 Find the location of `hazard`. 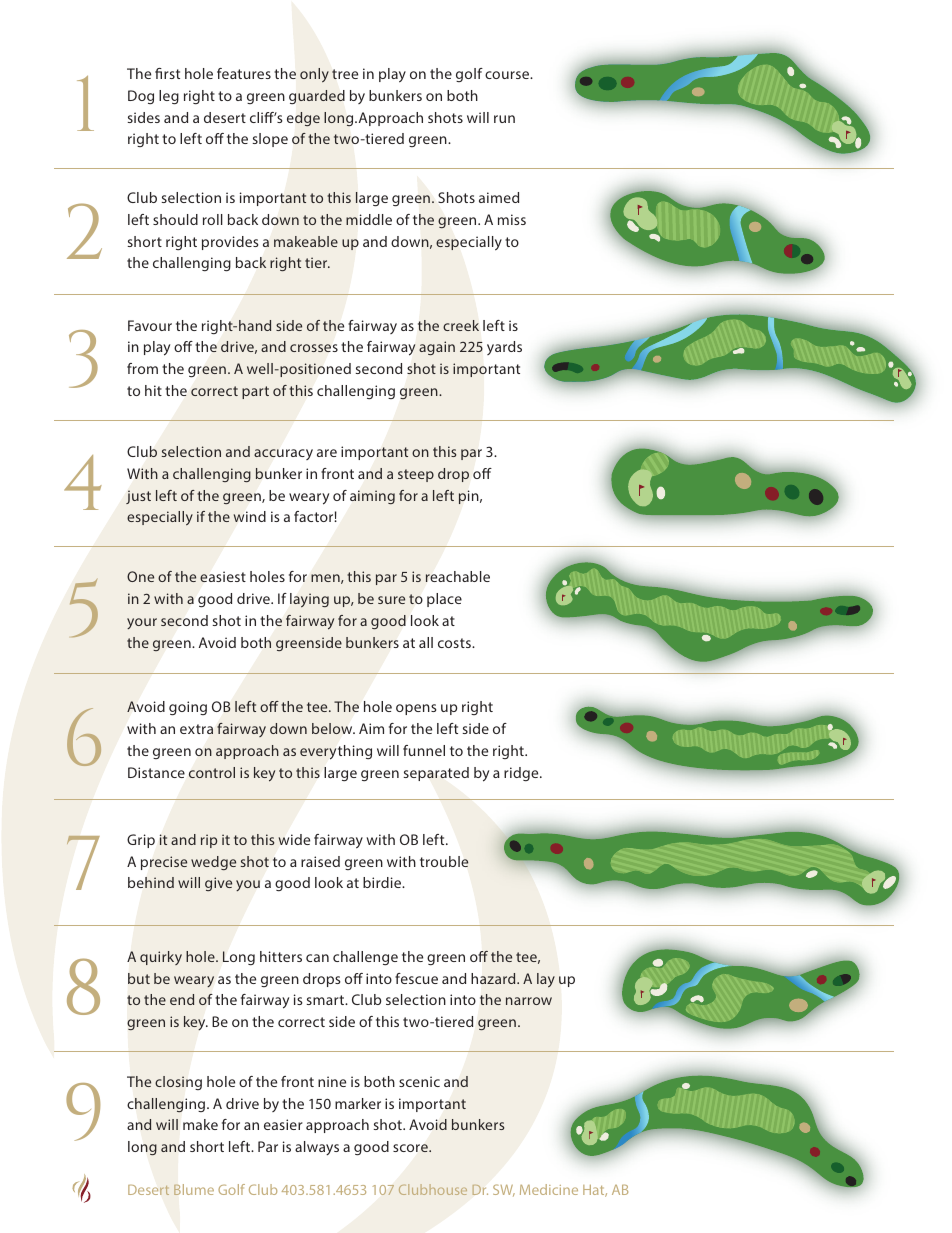

hazard is located at coordinates (494, 978).
